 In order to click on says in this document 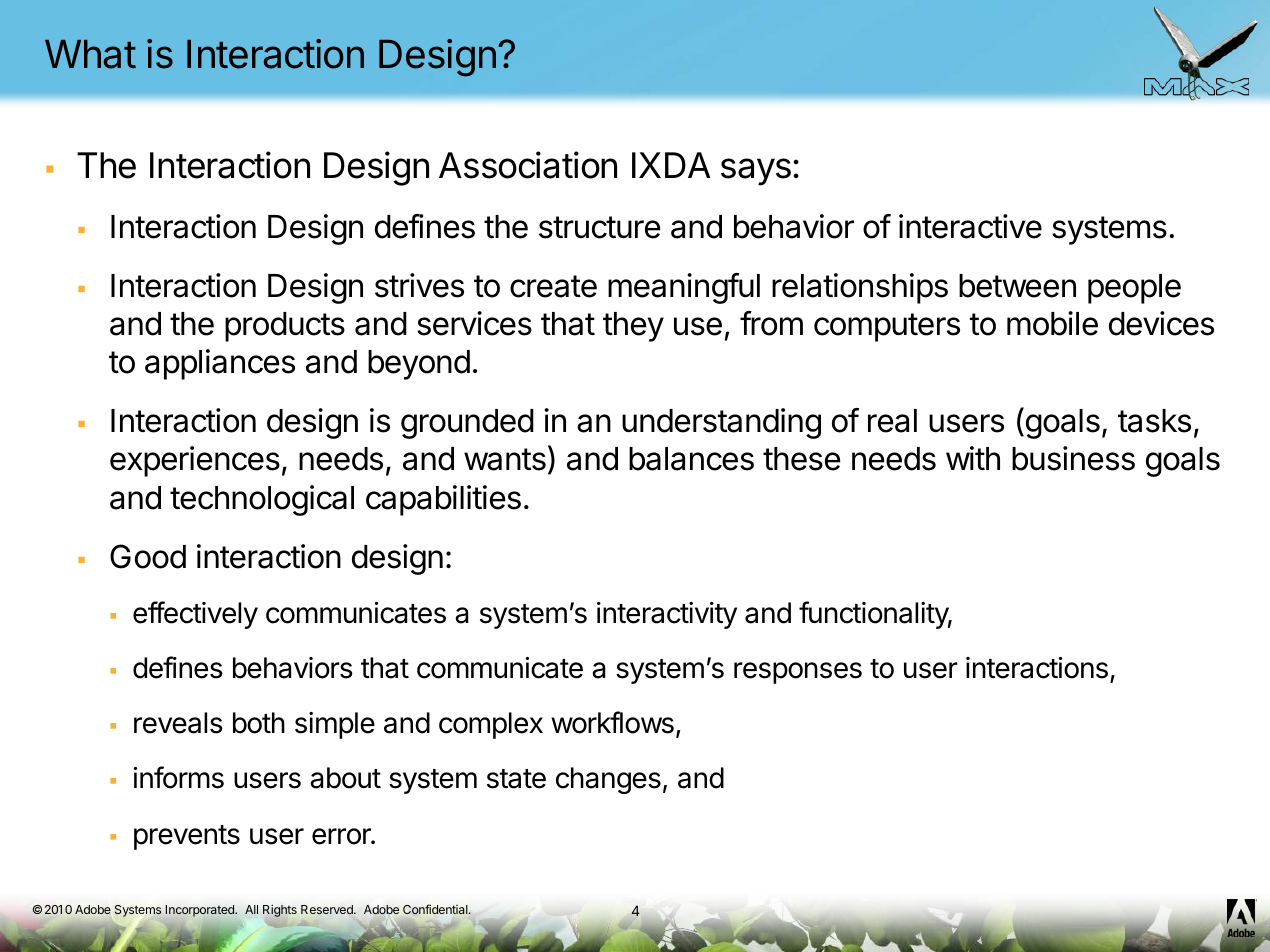, I will do `click(756, 172)`.
